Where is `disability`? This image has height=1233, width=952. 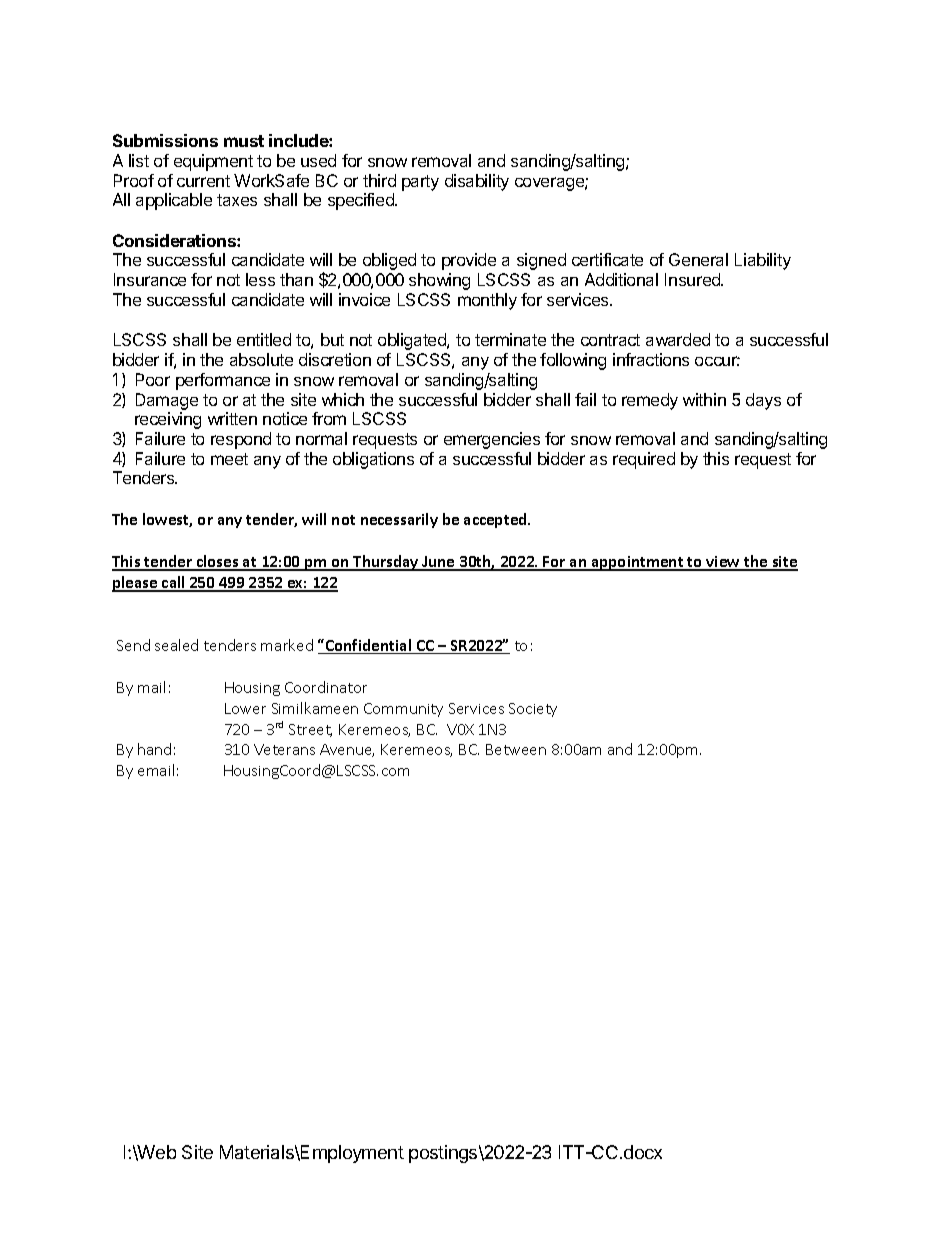
disability is located at coordinates (477, 182).
